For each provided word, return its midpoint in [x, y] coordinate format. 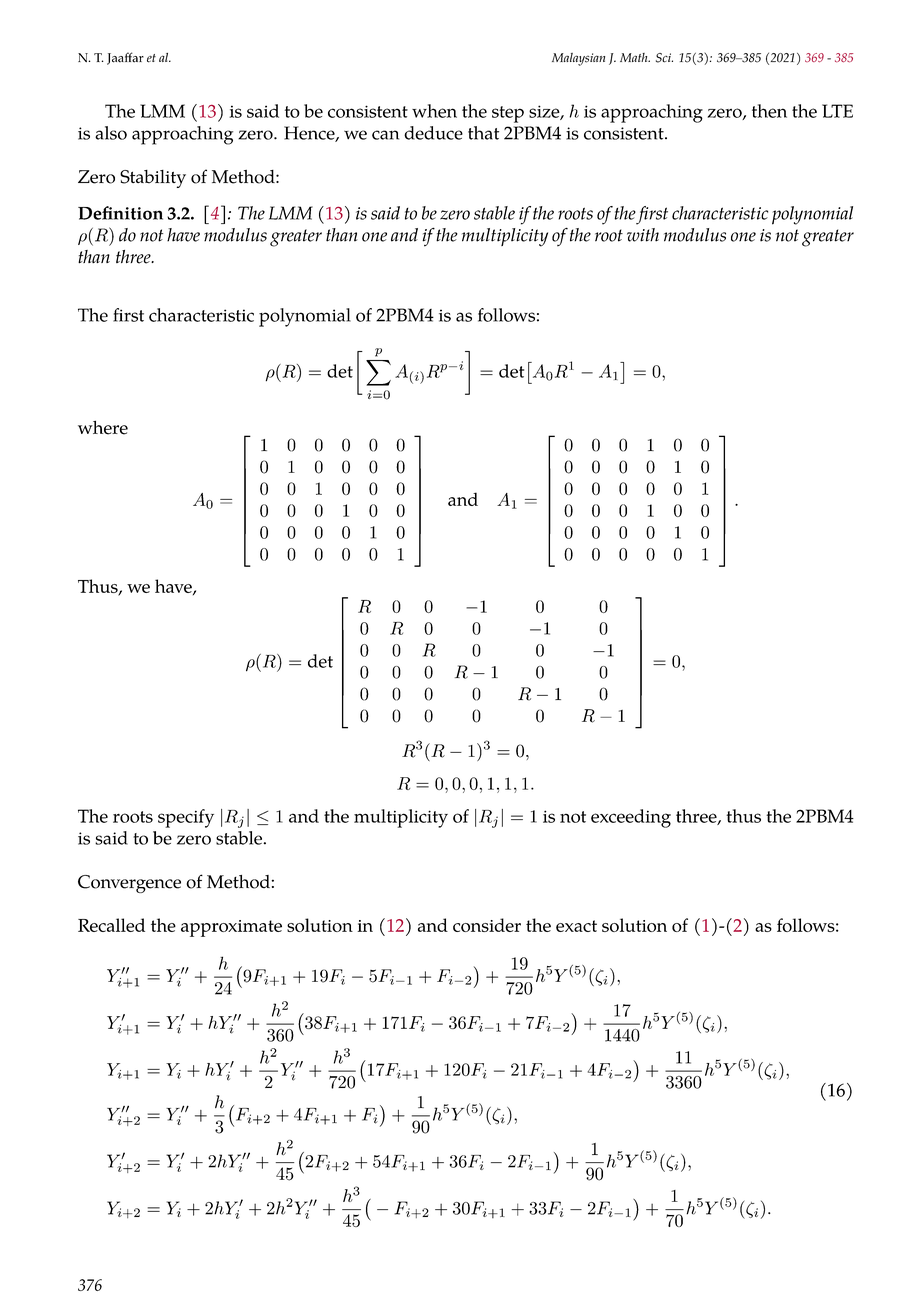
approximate [231, 928]
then [769, 111]
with [643, 235]
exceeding [631, 818]
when [434, 111]
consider [487, 925]
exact [576, 926]
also [111, 133]
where [103, 428]
